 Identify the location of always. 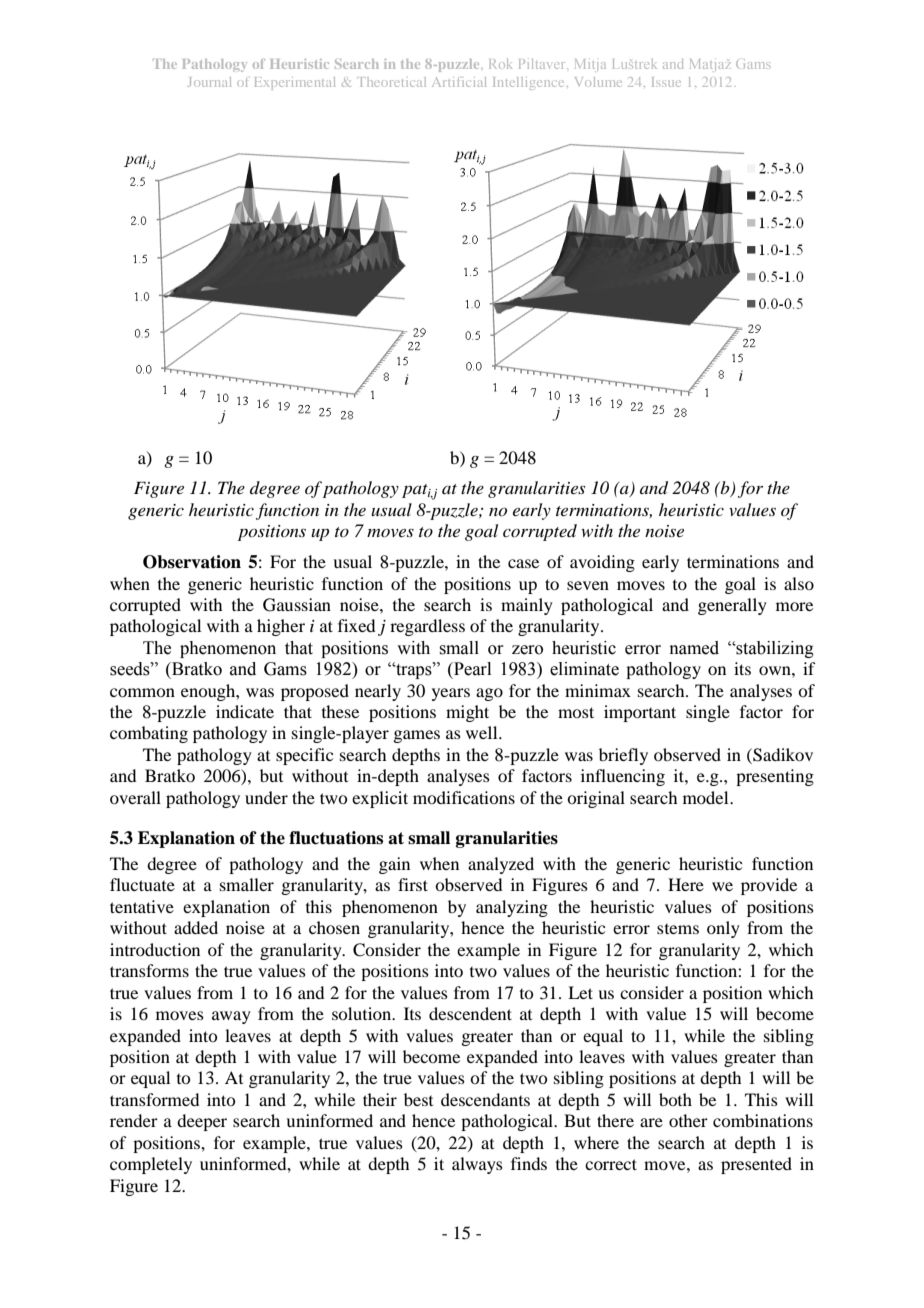
(477, 1165).
